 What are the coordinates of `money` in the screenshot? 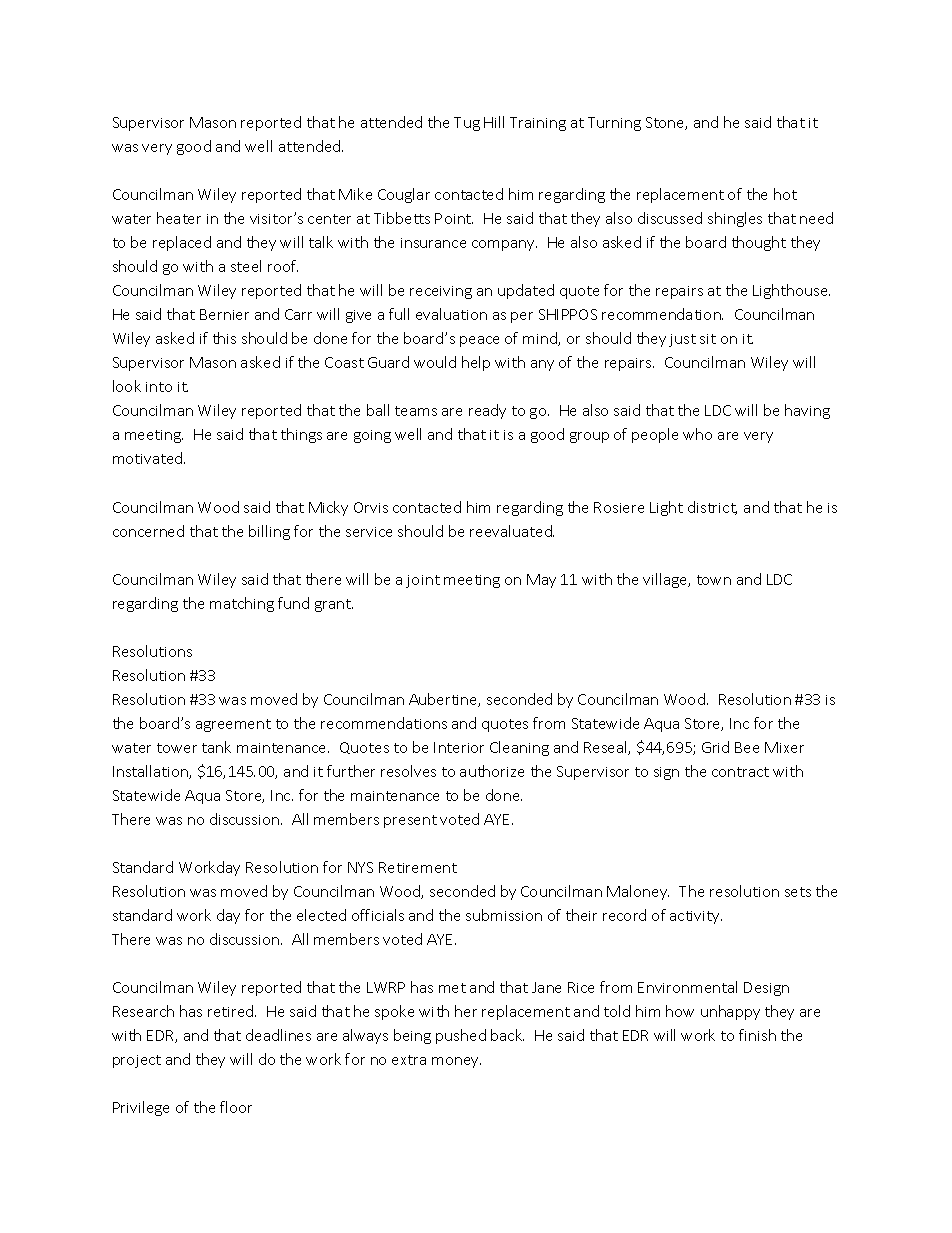 It's located at (456, 1062).
